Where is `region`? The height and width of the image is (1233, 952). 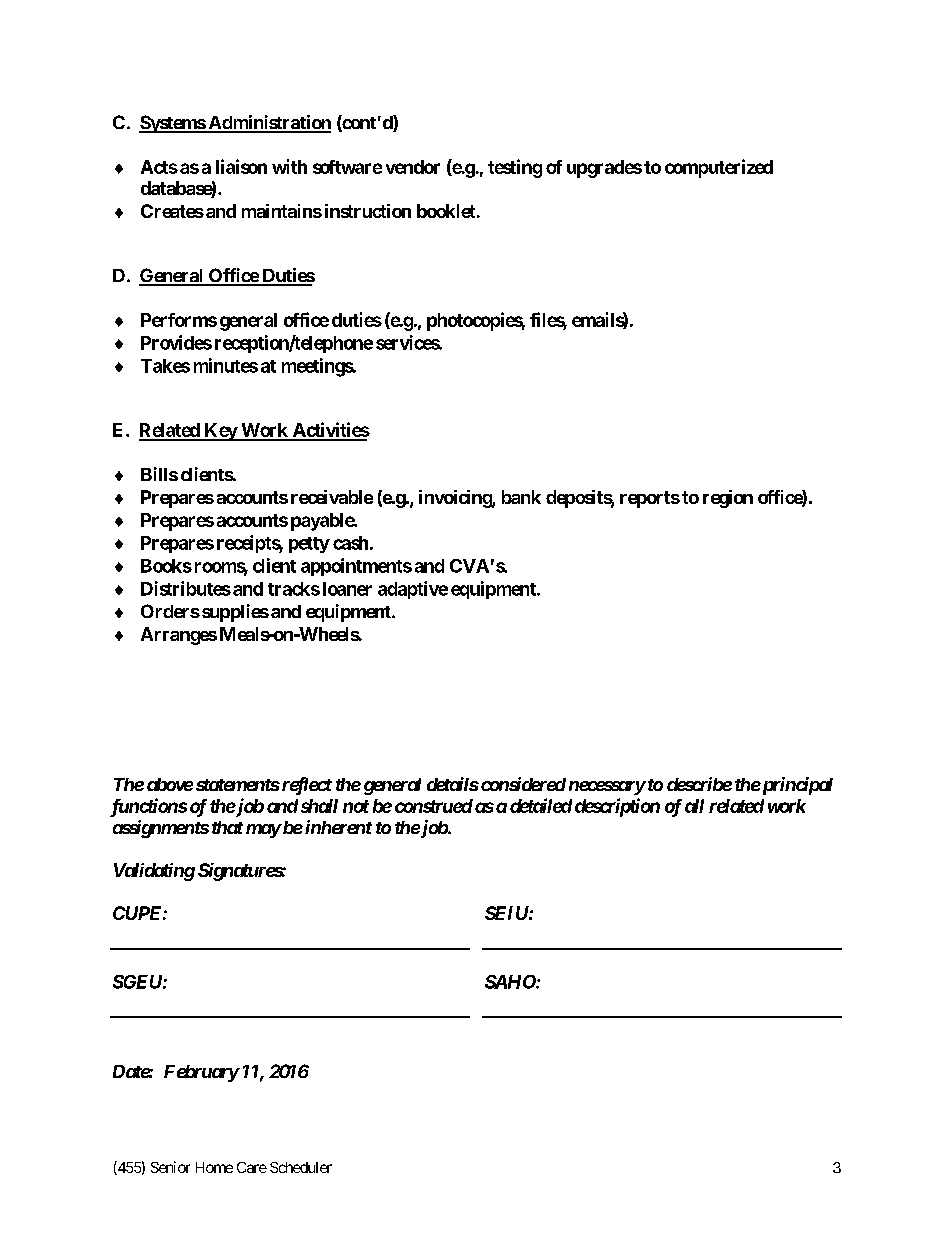
region is located at coordinates (728, 499).
